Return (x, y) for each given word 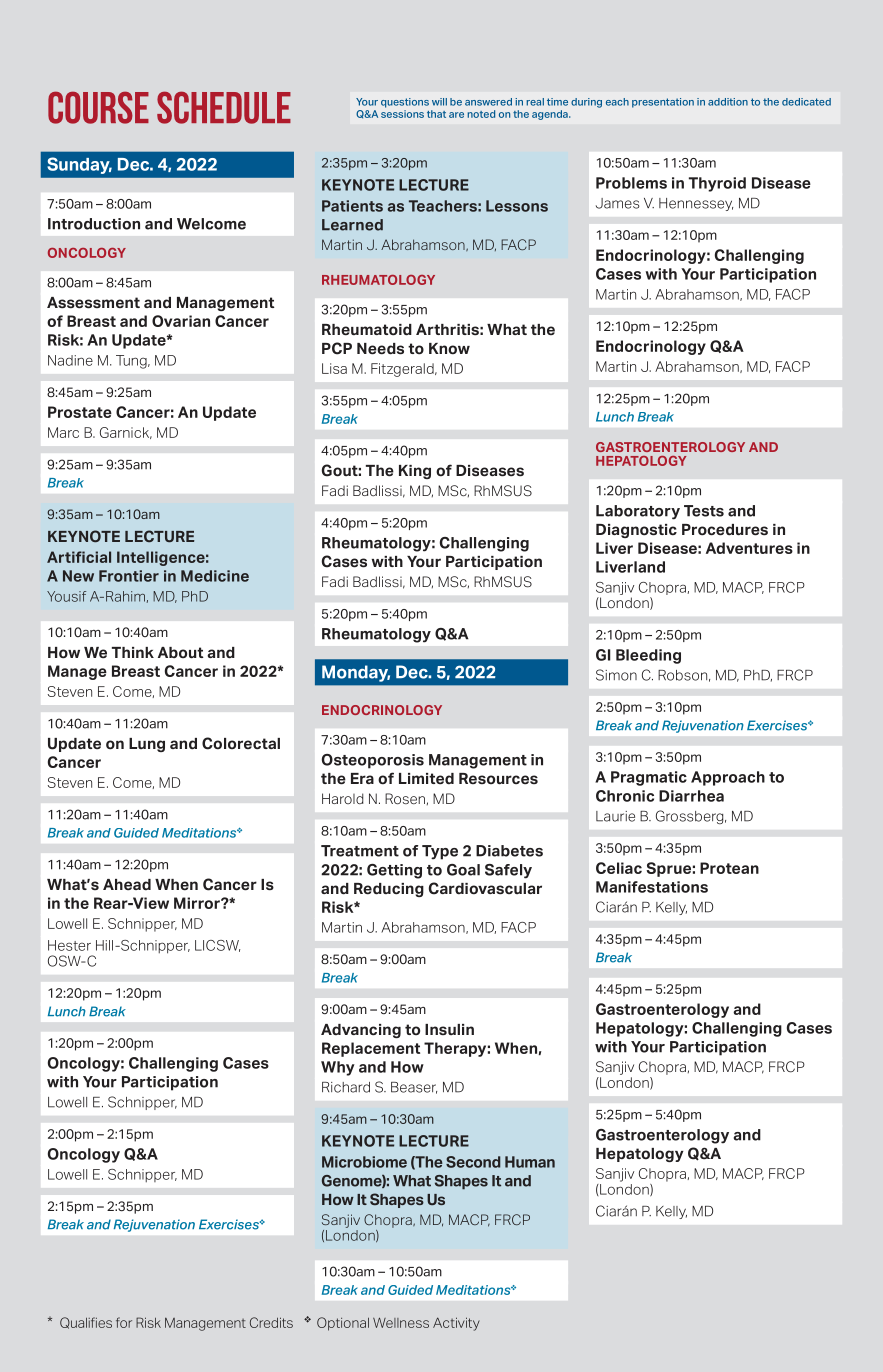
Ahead (127, 884)
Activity (456, 1324)
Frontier (129, 576)
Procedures (725, 530)
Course (98, 107)
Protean (729, 868)
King (415, 472)
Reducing (389, 890)
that (436, 114)
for (124, 1322)
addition (728, 102)
